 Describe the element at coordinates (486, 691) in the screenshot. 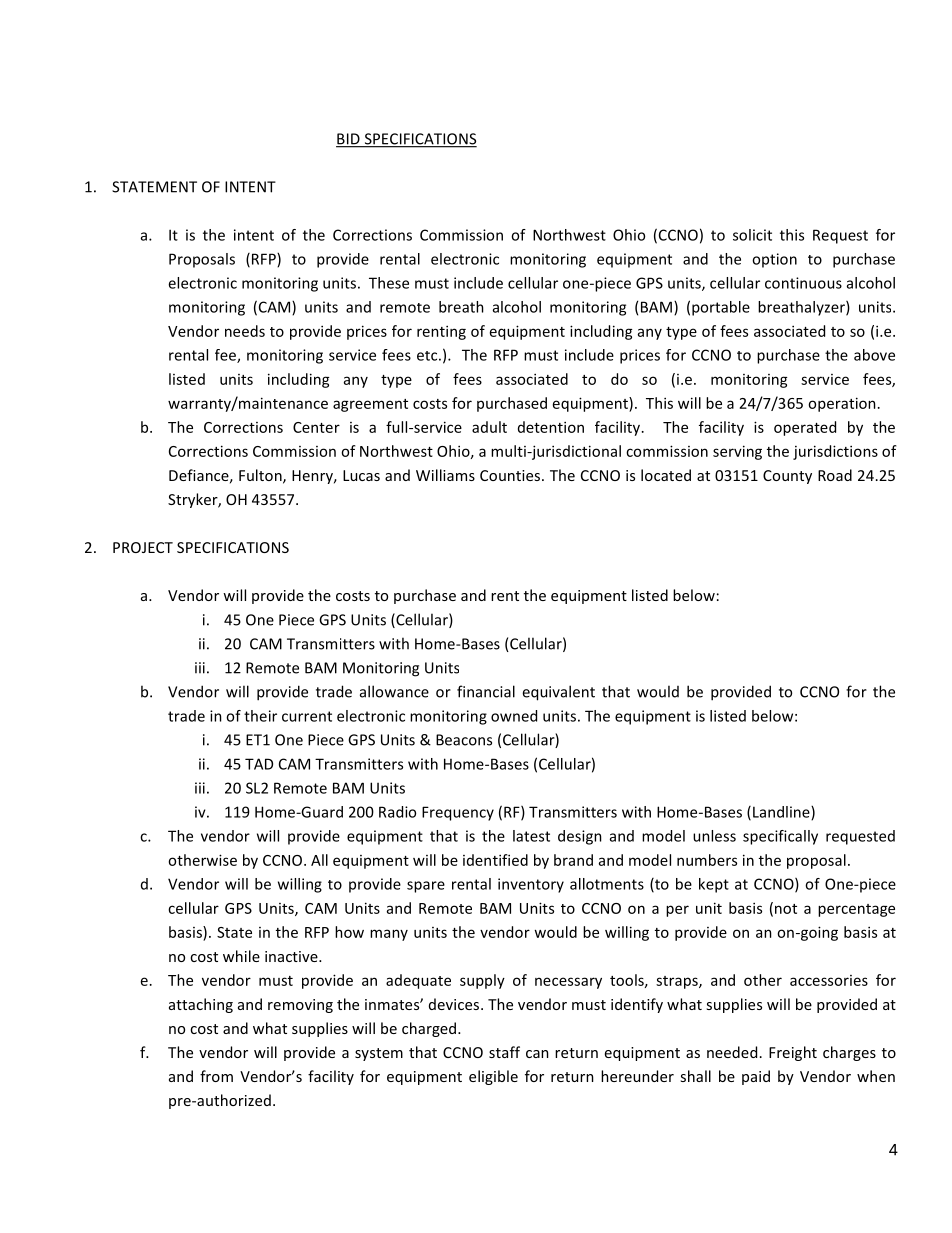

I see `financial` at that location.
